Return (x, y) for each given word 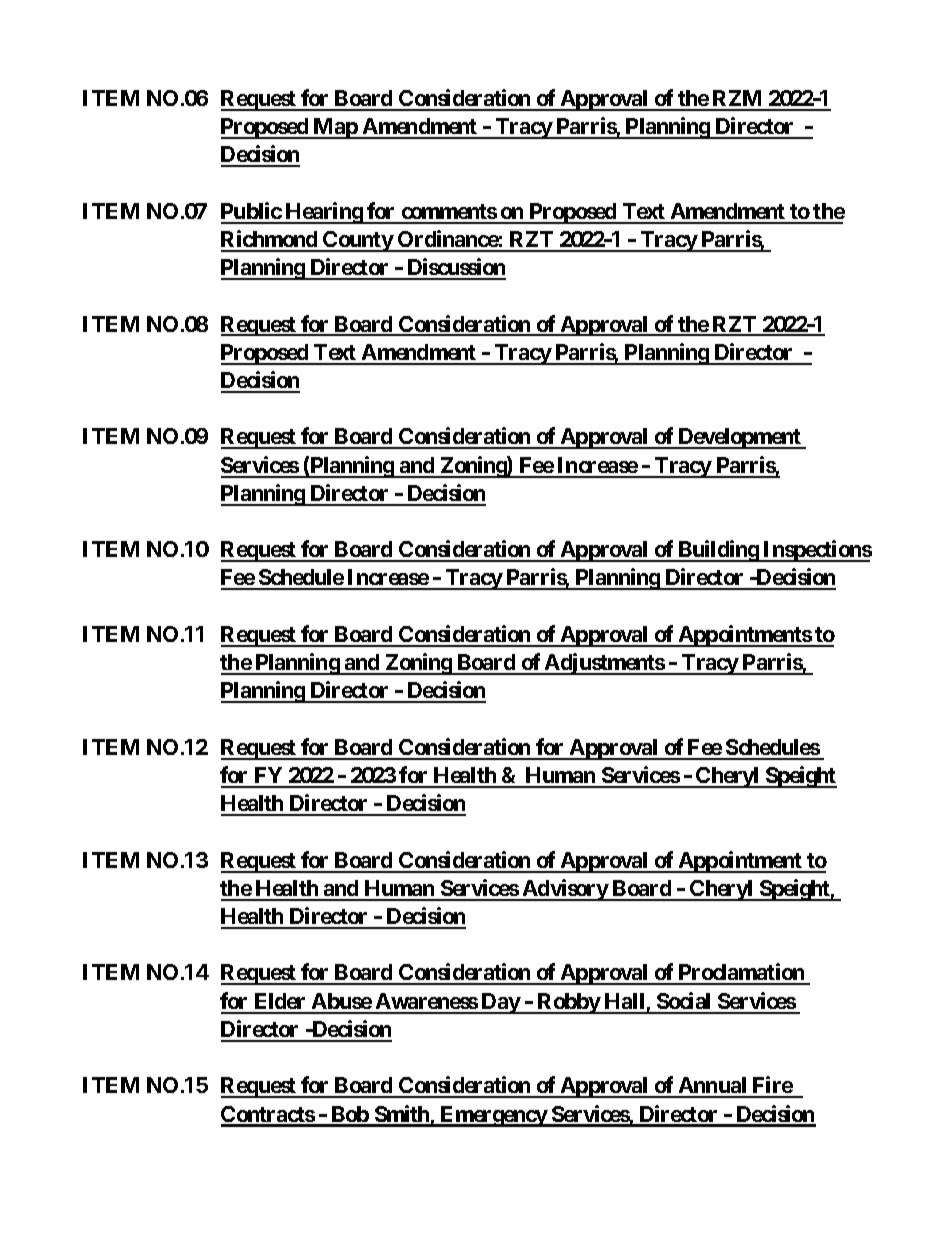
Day (500, 1003)
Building (718, 551)
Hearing (324, 213)
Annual (712, 1087)
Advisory (564, 890)
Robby (569, 1003)
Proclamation (741, 973)
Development (739, 438)
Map (335, 128)
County (358, 241)
